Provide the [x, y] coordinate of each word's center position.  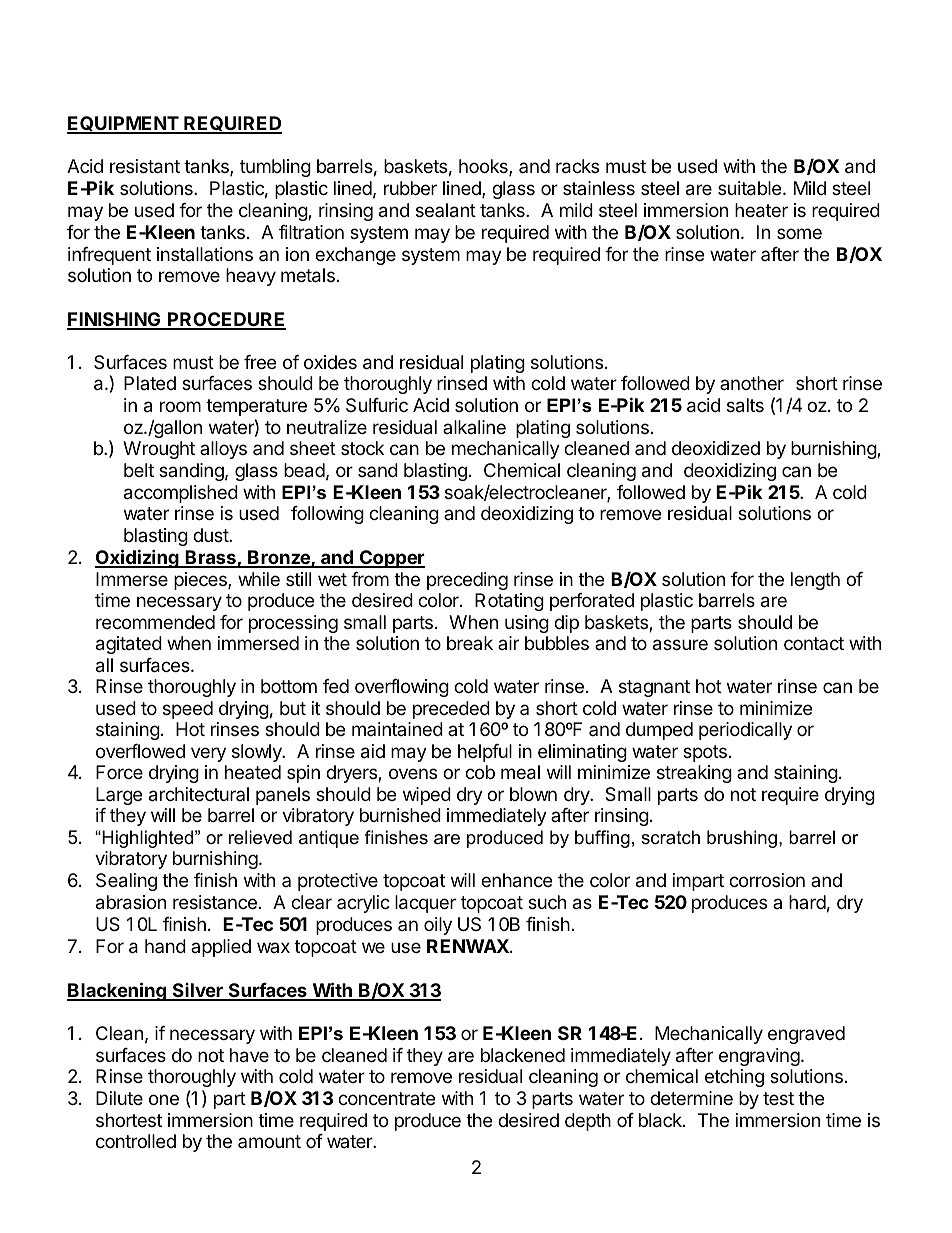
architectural [199, 794]
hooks [484, 167]
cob [480, 772]
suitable [751, 188]
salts [745, 405]
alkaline [474, 427]
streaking [694, 774]
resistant [145, 166]
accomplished [181, 494]
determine [691, 1098]
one [164, 1099]
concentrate [386, 1098]
